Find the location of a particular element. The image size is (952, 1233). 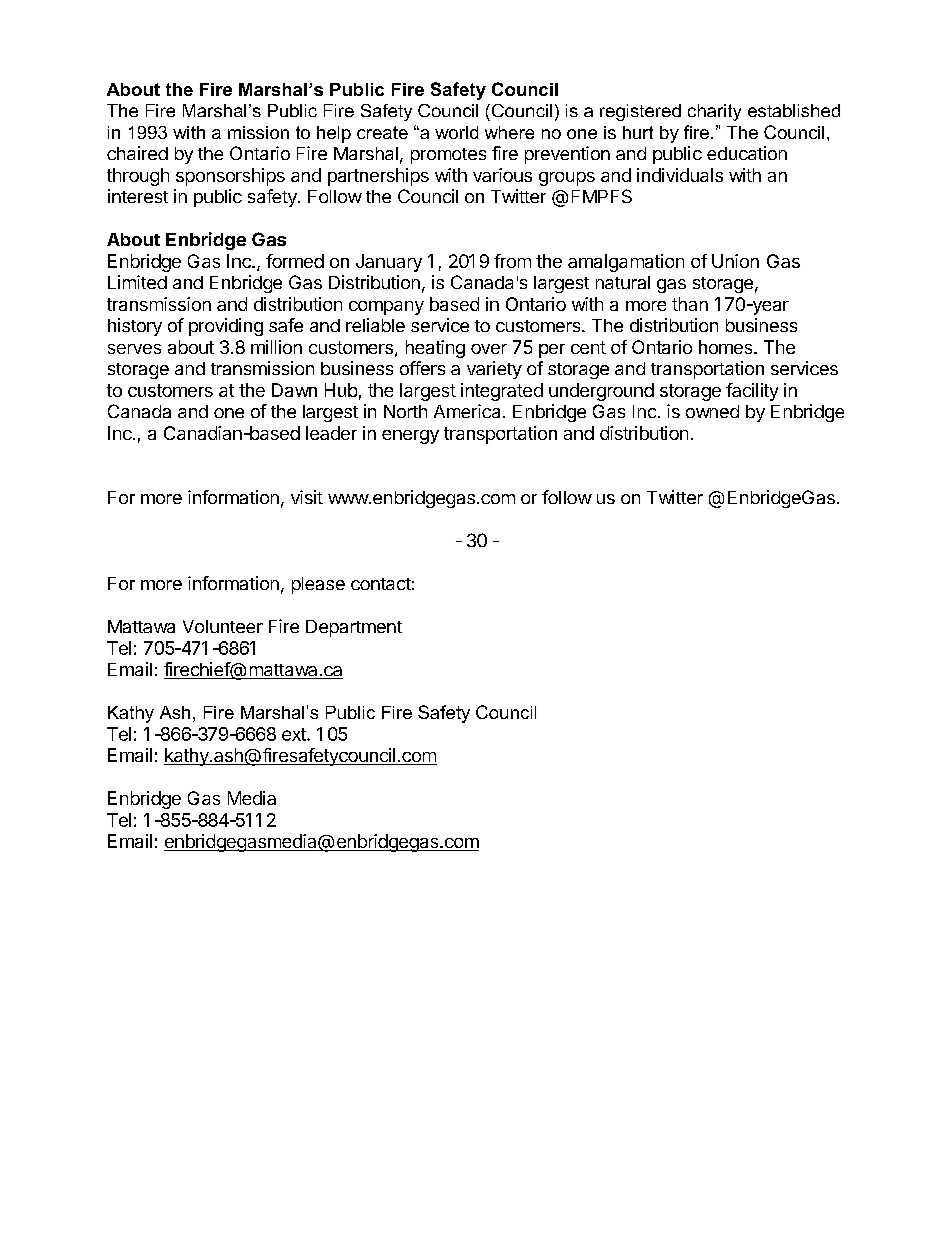

facility is located at coordinates (752, 392).
